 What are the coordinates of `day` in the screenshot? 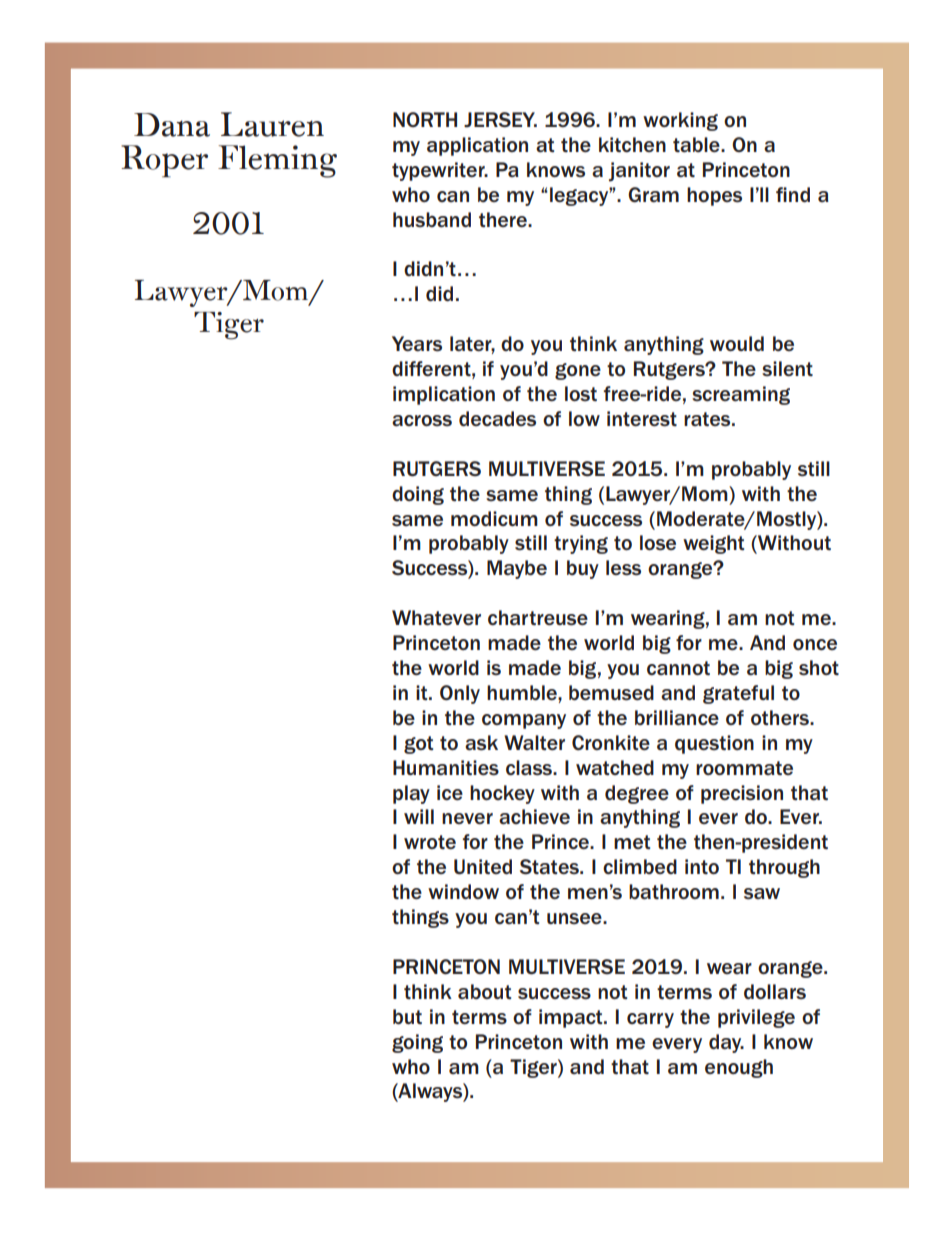 It's located at (726, 1043).
